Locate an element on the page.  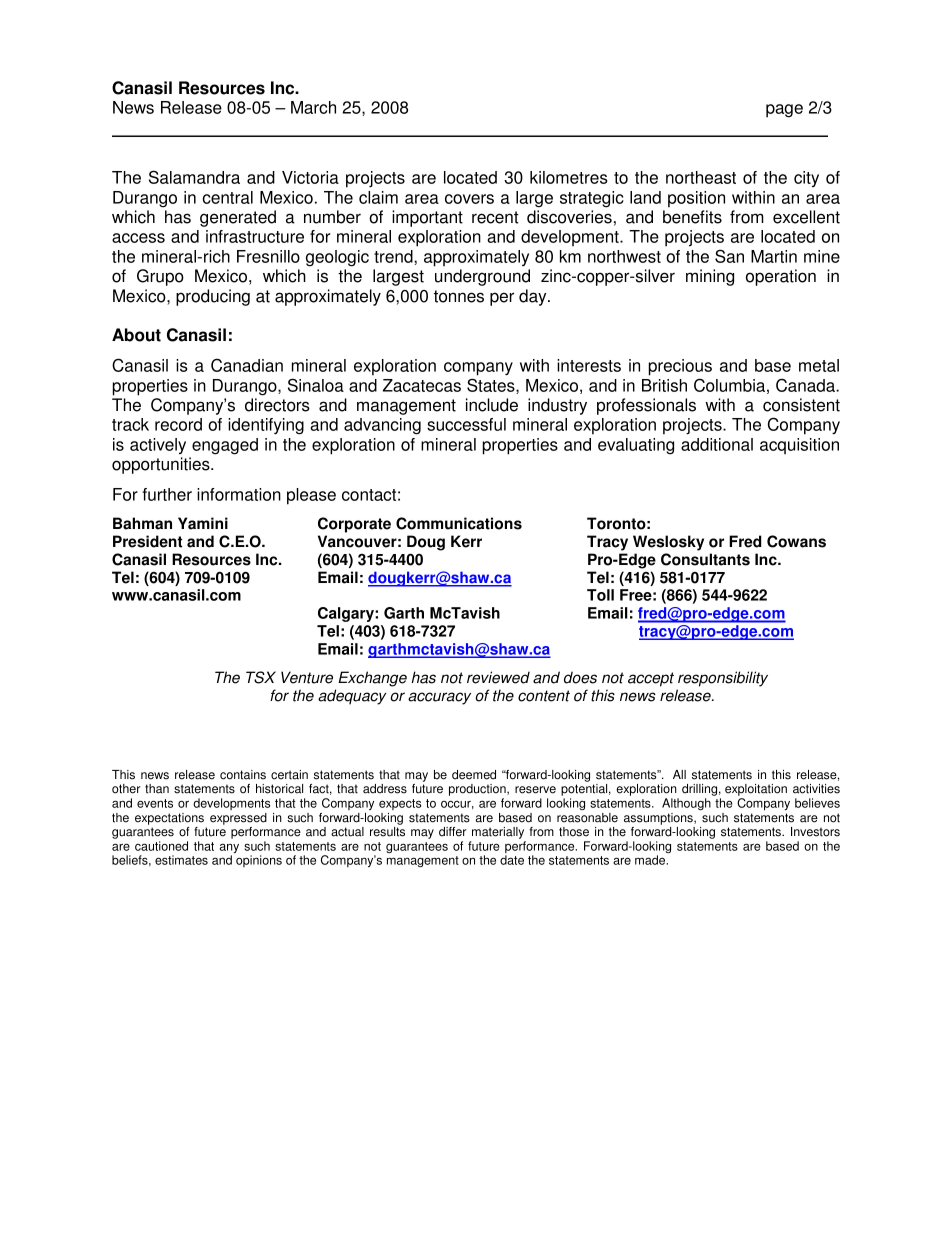
March is located at coordinates (313, 107).
